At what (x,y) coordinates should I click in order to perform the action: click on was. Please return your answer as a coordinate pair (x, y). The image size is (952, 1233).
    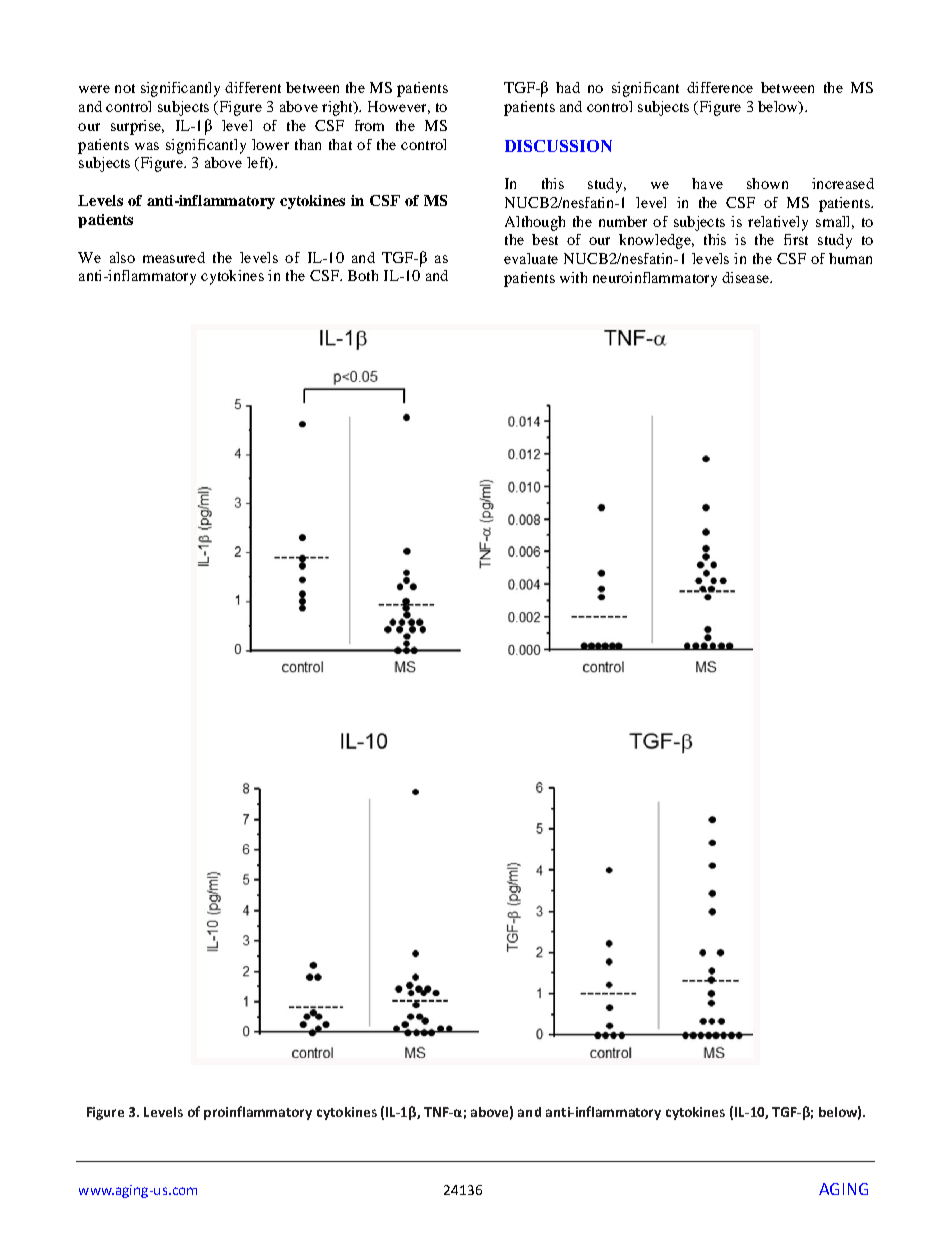
    Looking at the image, I should click on (147, 146).
